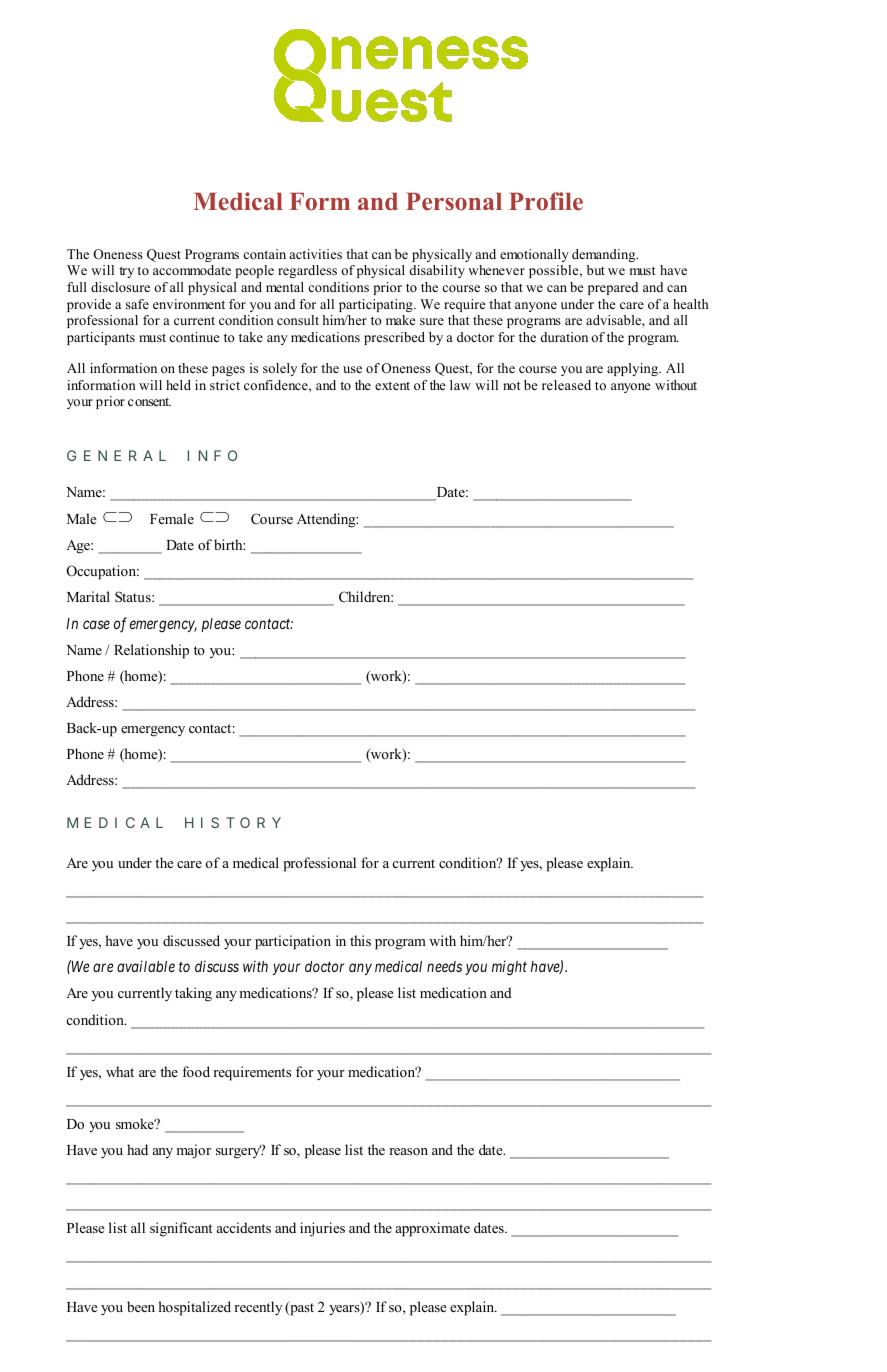  What do you see at coordinates (408, 1151) in the screenshot?
I see `reason` at bounding box center [408, 1151].
